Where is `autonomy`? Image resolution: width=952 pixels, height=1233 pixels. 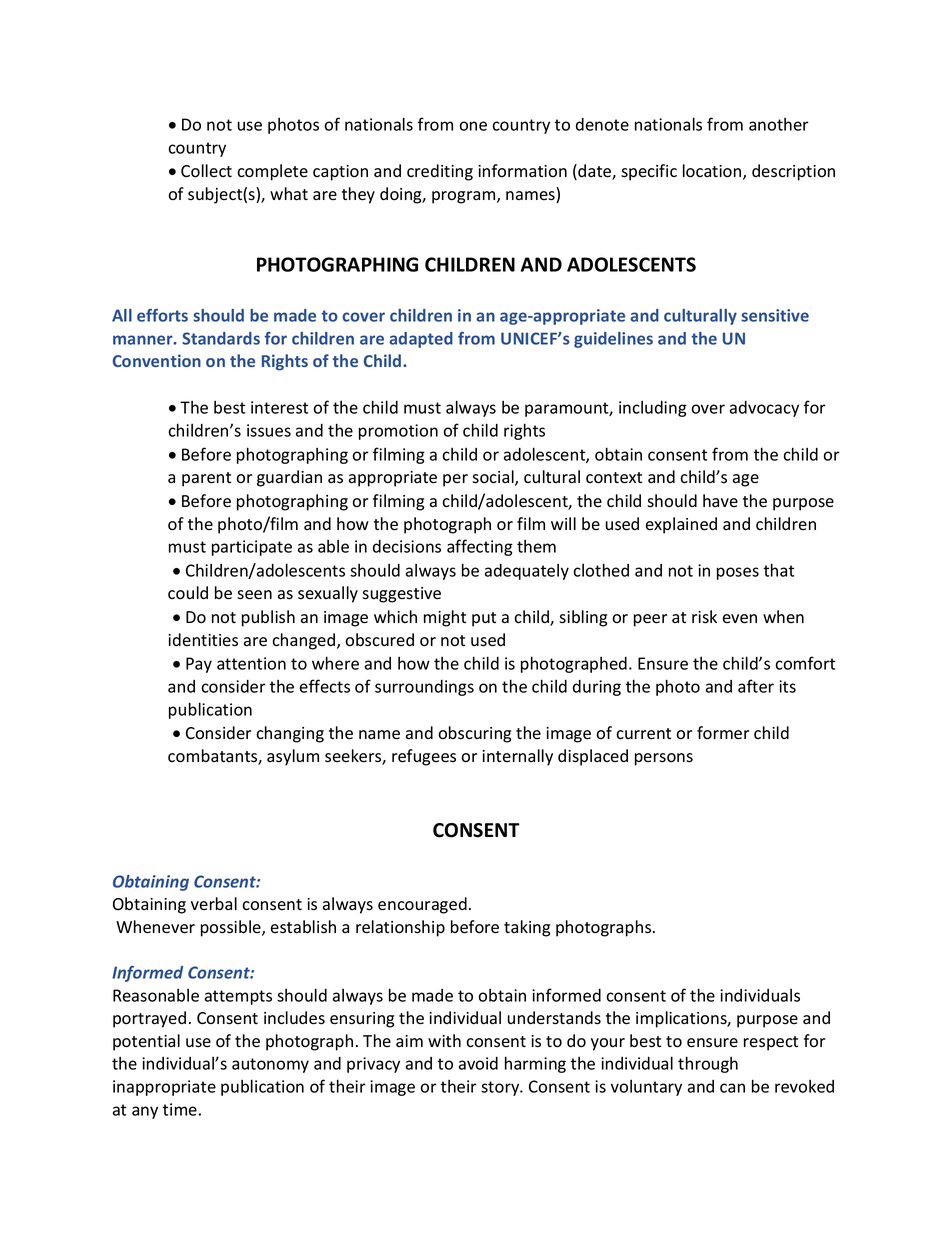
autonomy is located at coordinates (270, 1065).
